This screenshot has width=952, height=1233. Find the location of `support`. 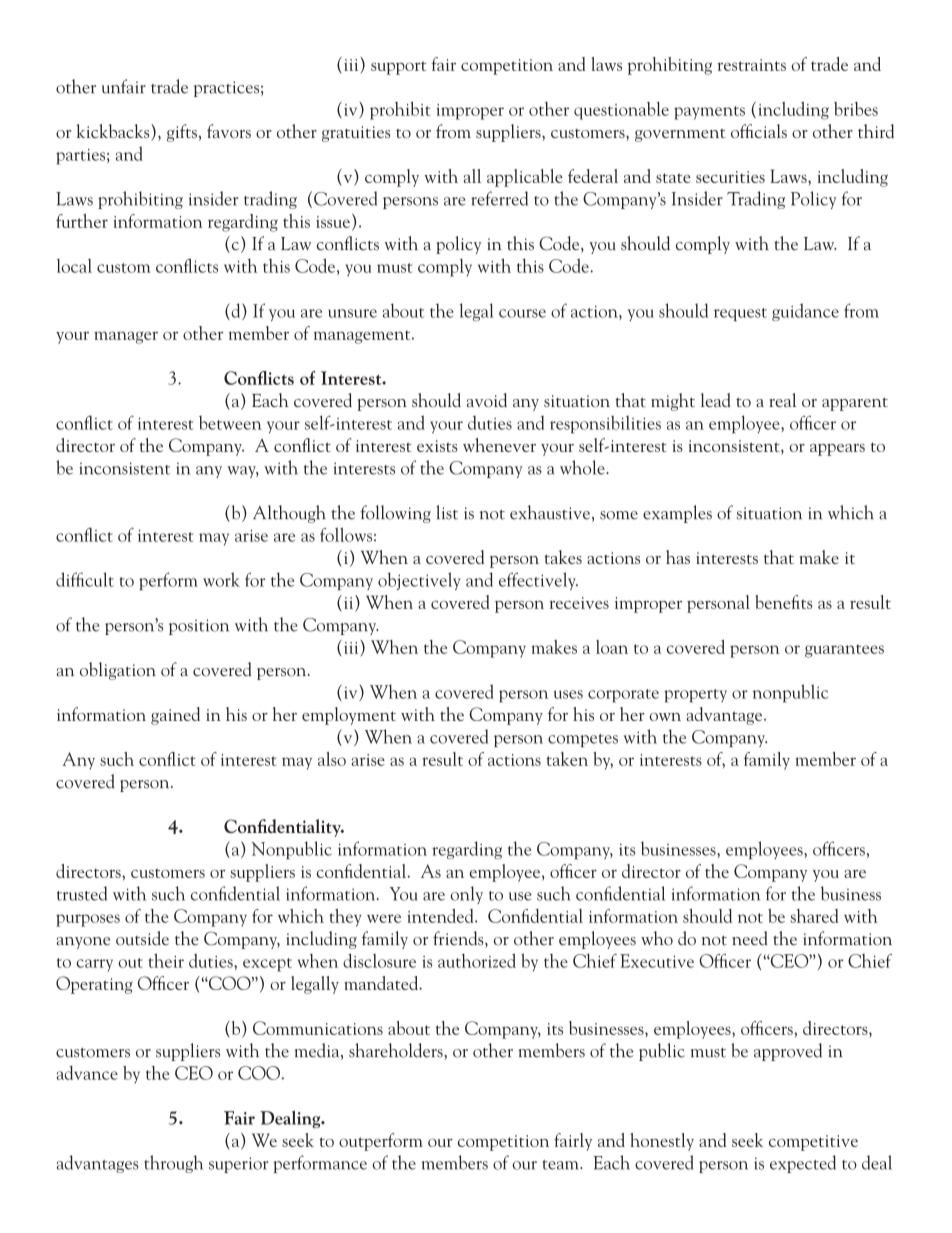

support is located at coordinates (398, 68).
